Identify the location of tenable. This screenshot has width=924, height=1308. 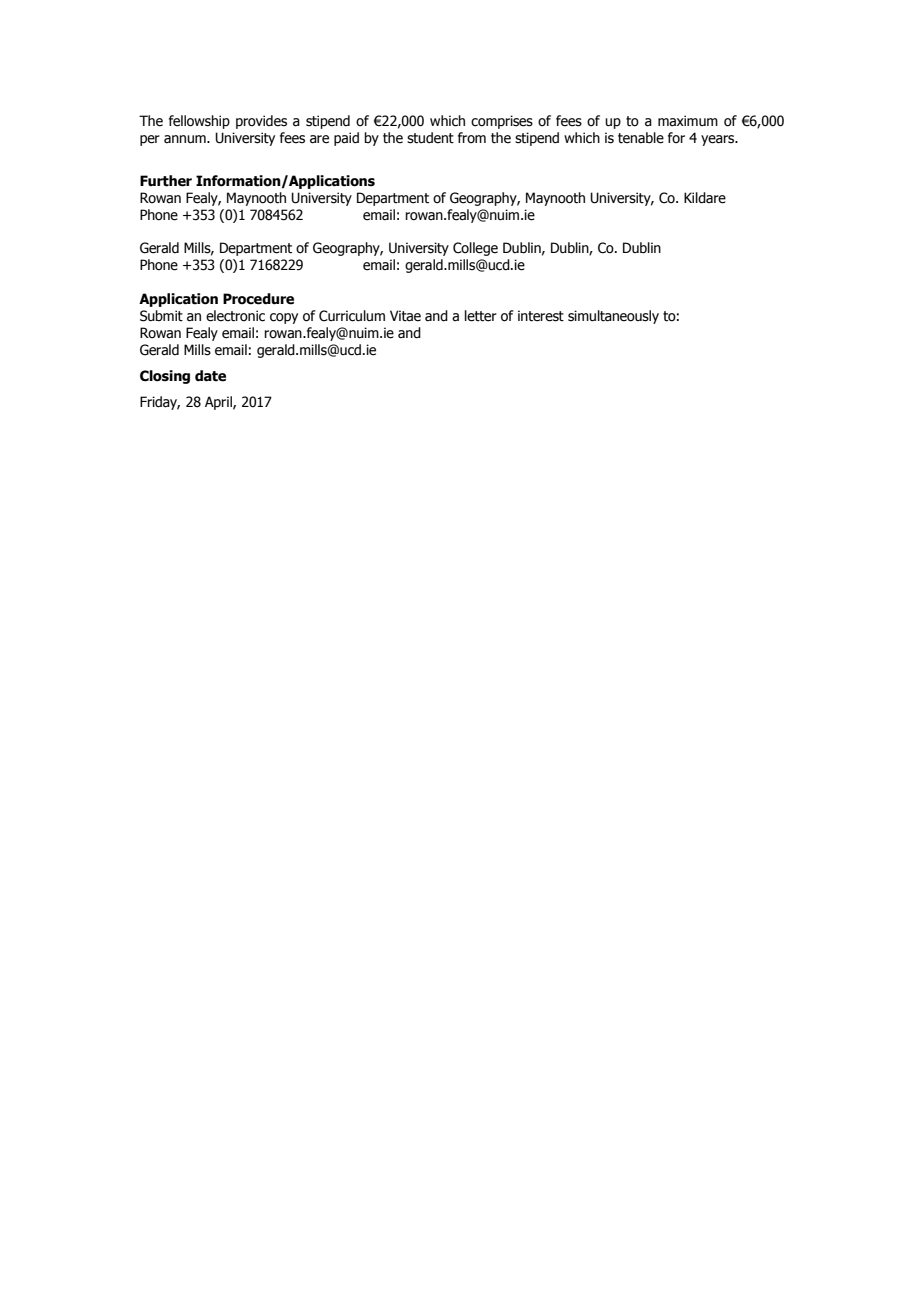
(641, 138).
